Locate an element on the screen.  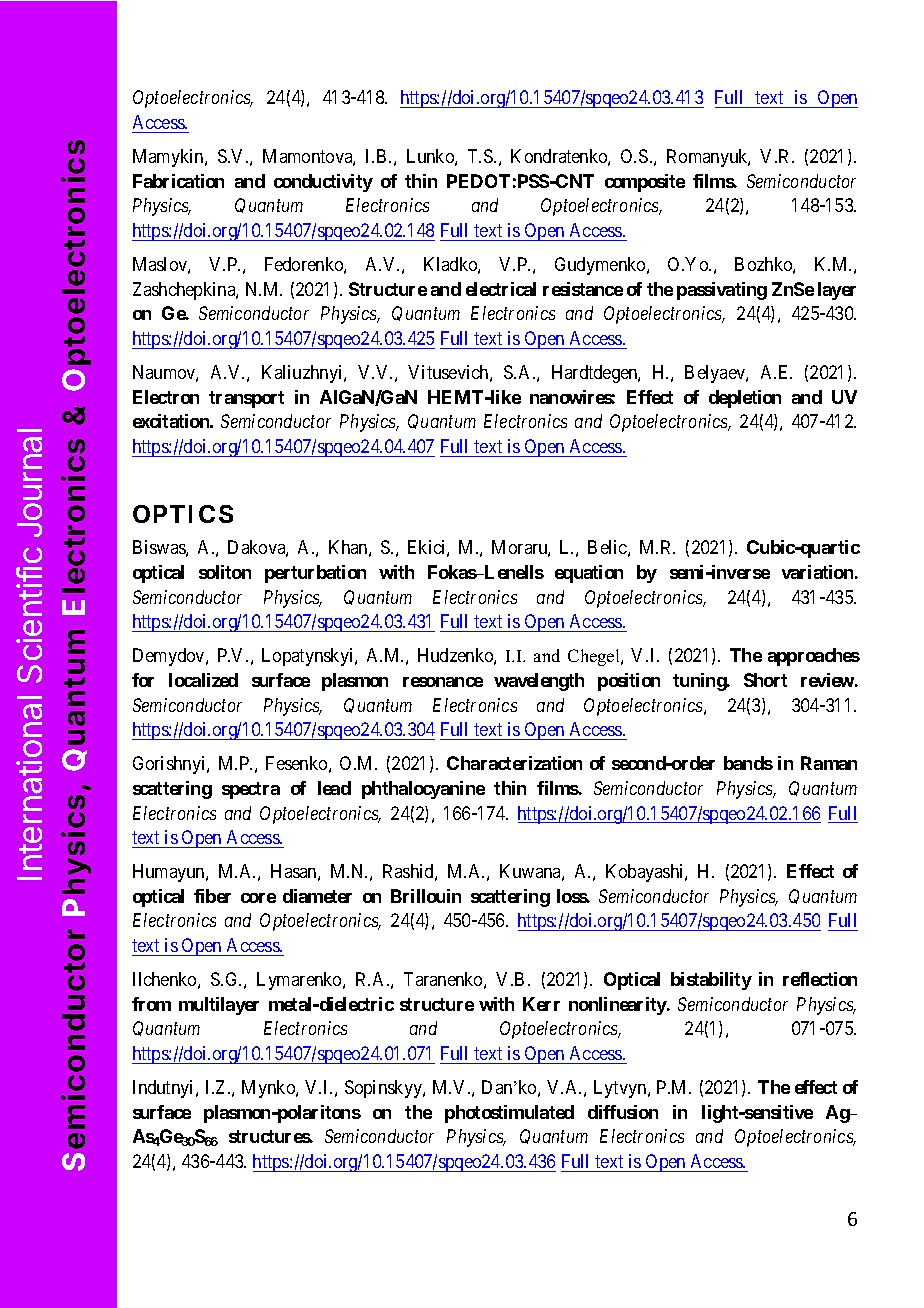
depletion is located at coordinates (745, 399).
